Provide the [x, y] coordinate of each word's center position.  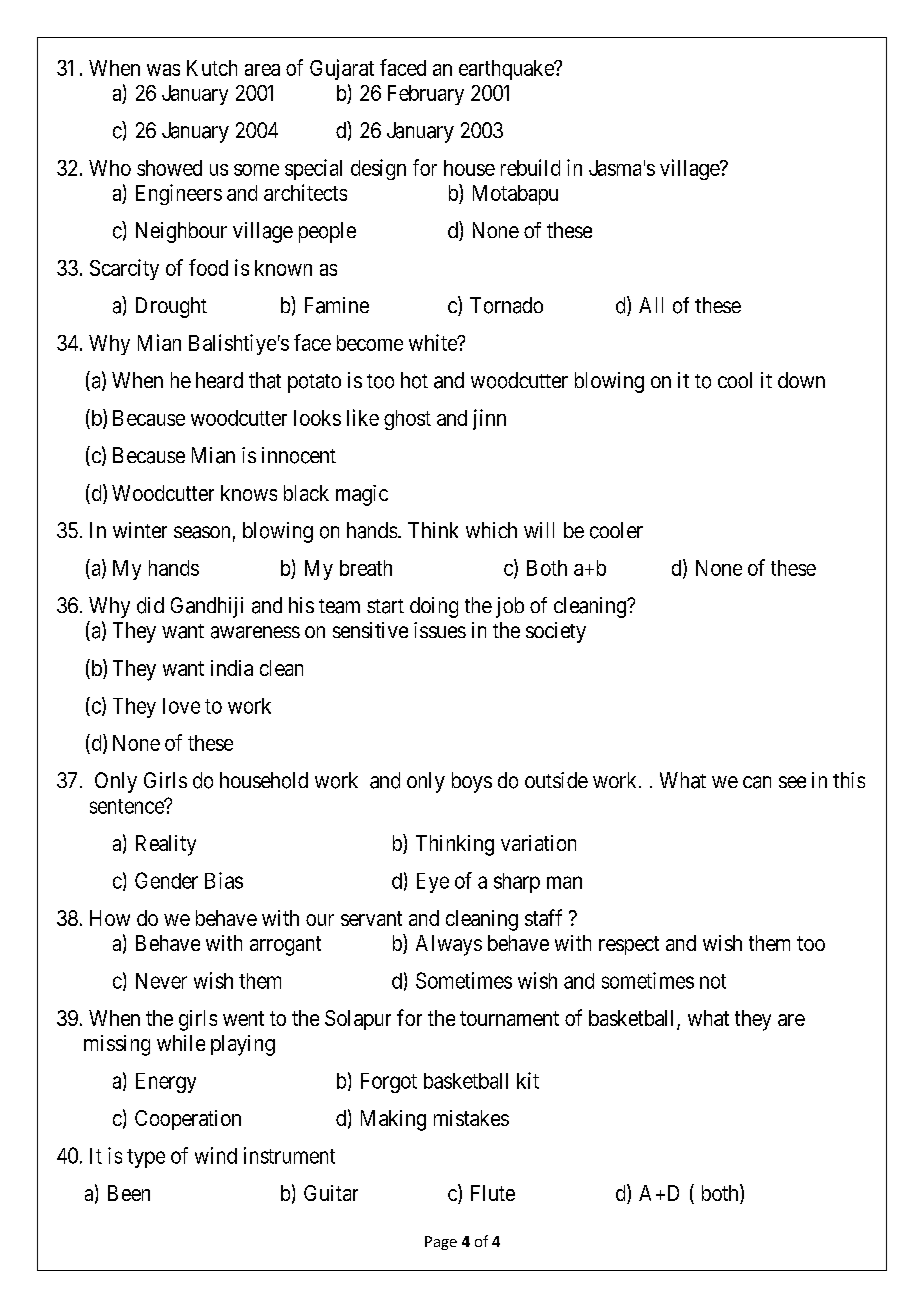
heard [219, 380]
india [232, 668]
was [163, 70]
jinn [489, 419]
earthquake [507, 70]
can [757, 782]
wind [216, 1155]
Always [449, 945]
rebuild [530, 167]
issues [440, 630]
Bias [224, 880]
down [801, 380]
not [713, 981]
